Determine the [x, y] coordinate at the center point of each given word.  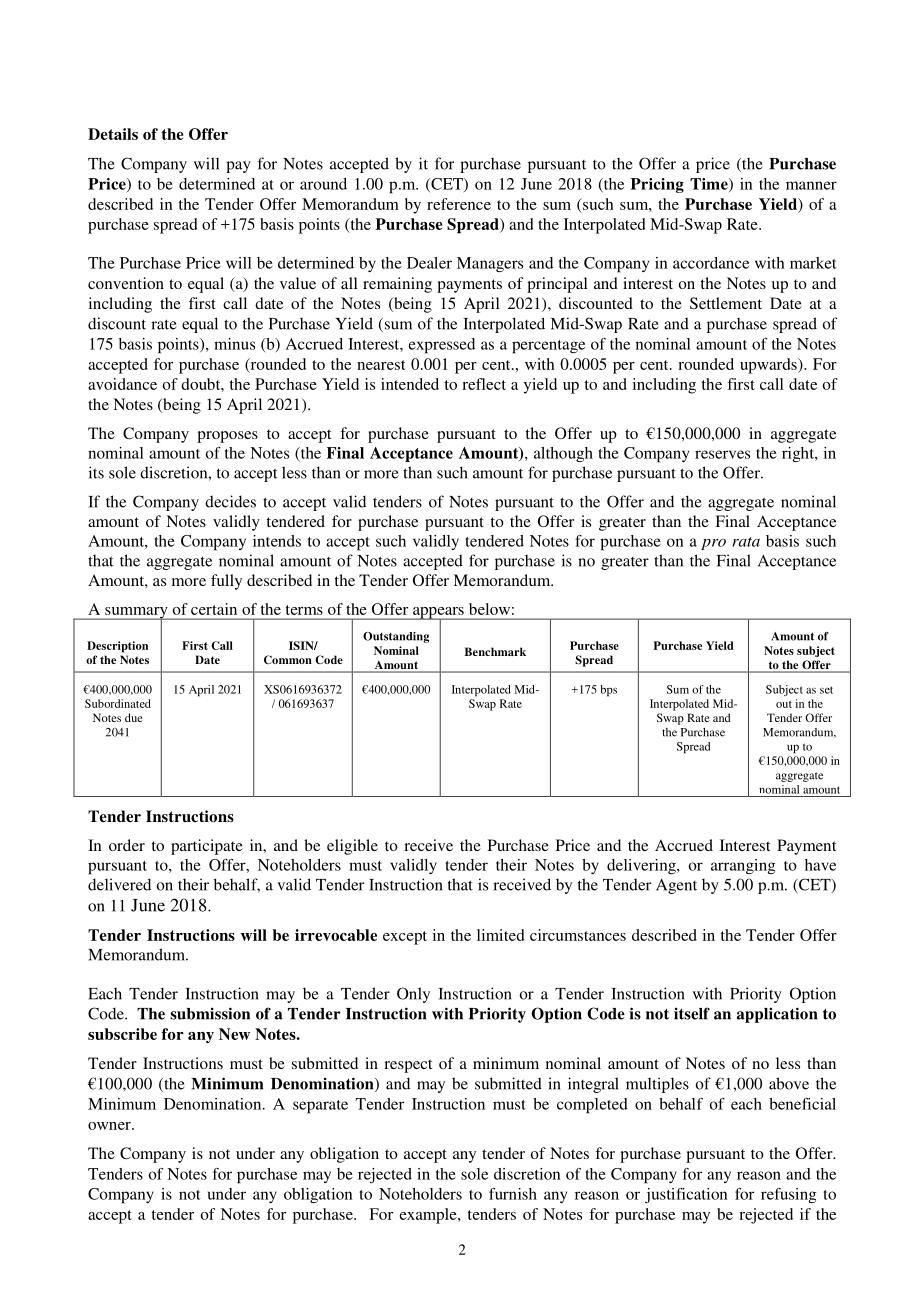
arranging [743, 866]
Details [113, 134]
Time [710, 185]
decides [230, 501]
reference [459, 204]
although [563, 454]
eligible [352, 847]
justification [686, 1195]
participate [207, 847]
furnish [513, 1194]
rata [746, 542]
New [234, 1034]
